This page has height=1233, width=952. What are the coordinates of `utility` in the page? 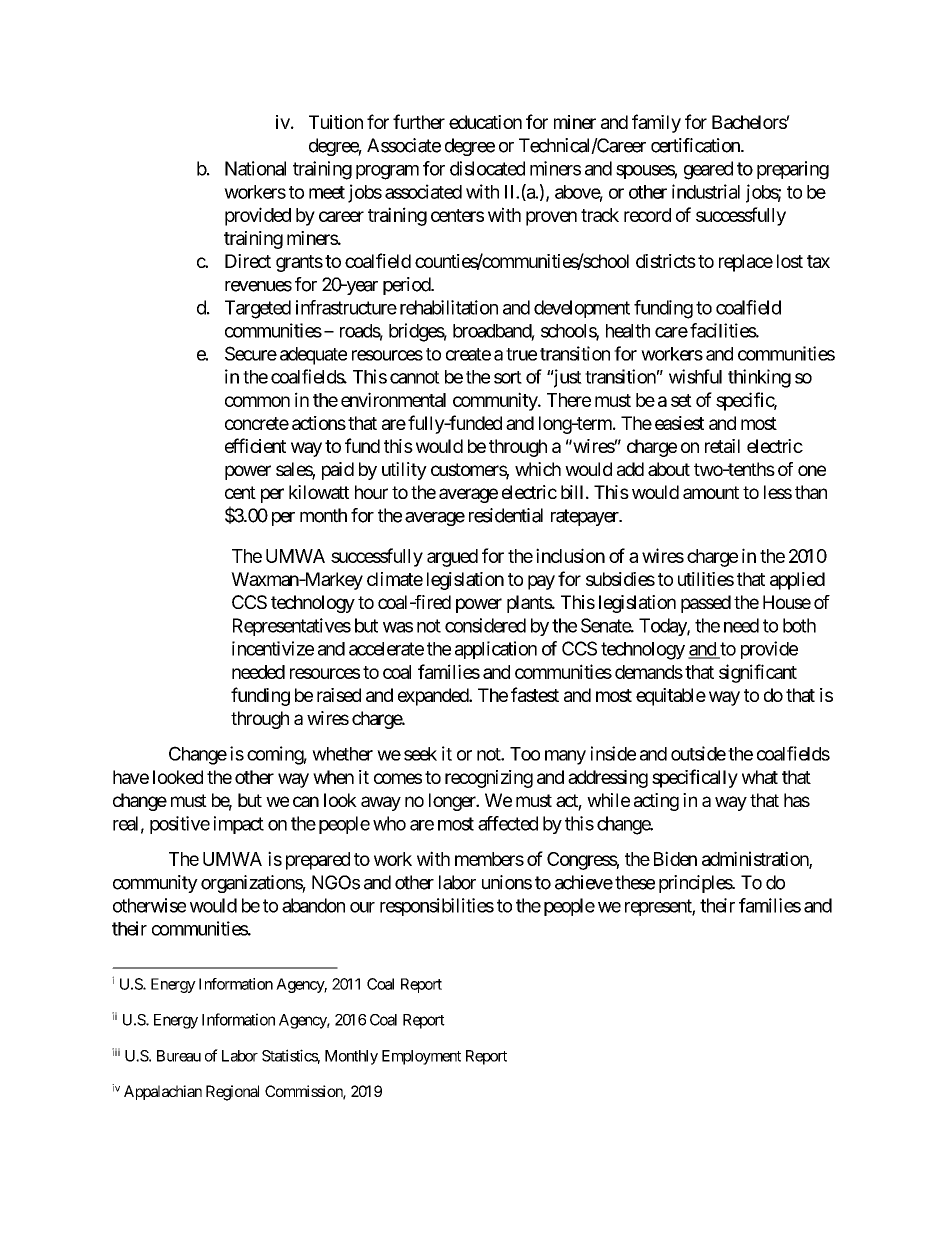 It's located at (404, 471).
